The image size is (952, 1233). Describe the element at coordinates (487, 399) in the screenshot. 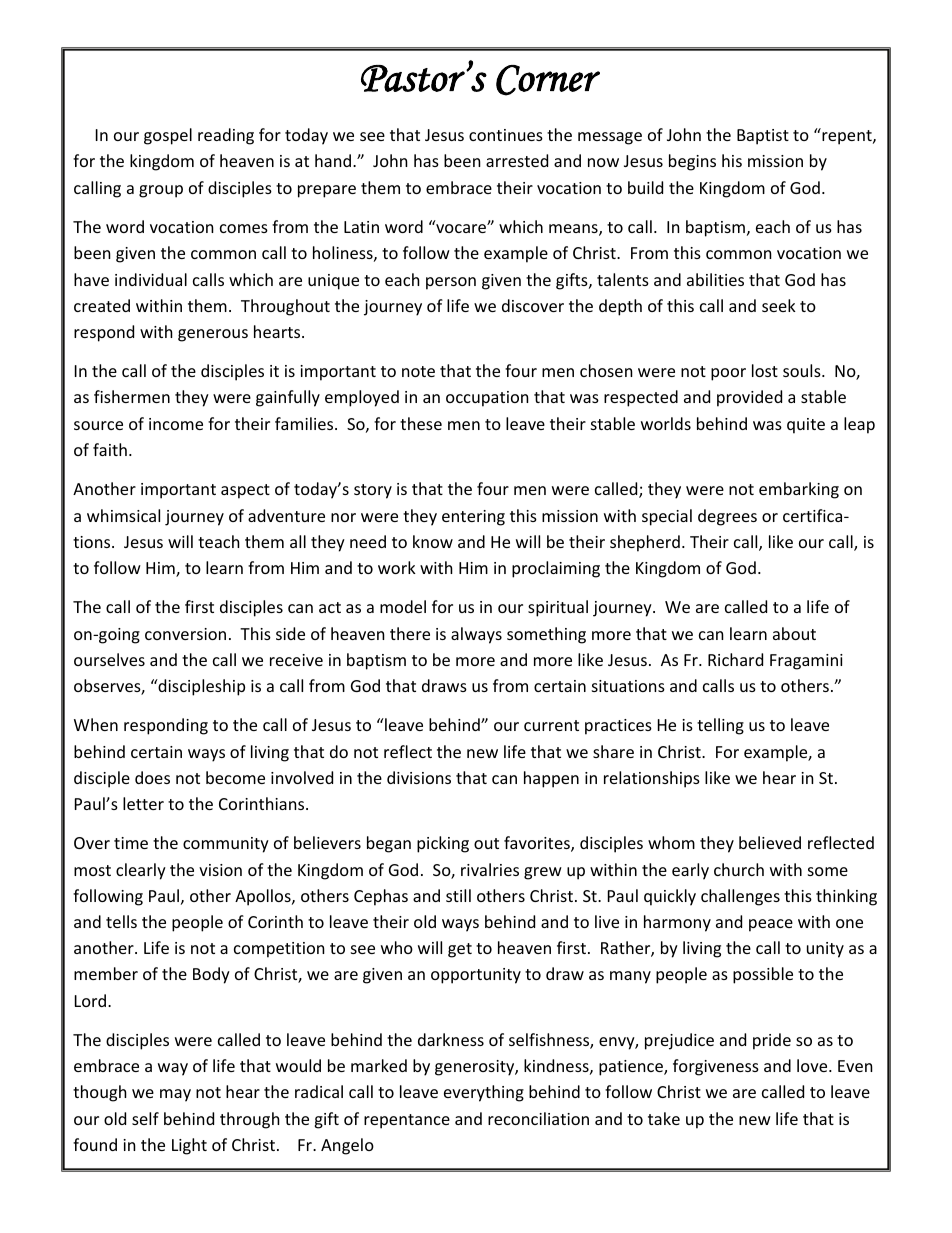

I see `occupation` at that location.
